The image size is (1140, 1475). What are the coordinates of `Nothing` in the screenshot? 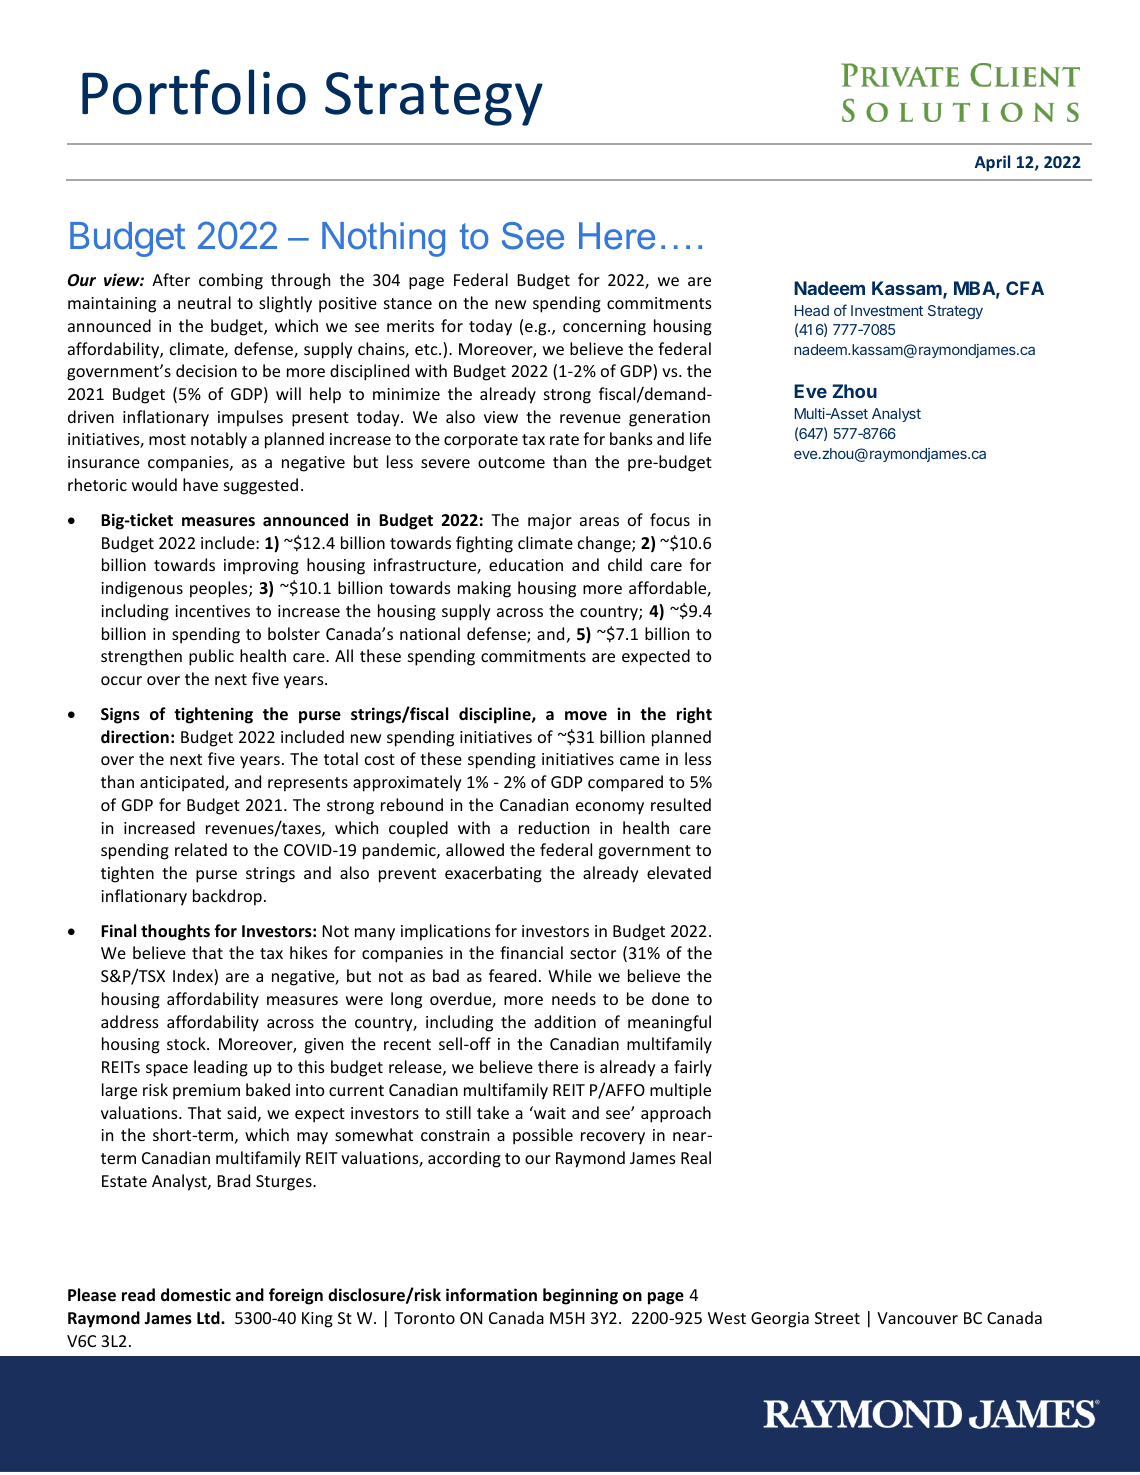 It's located at (383, 239).
